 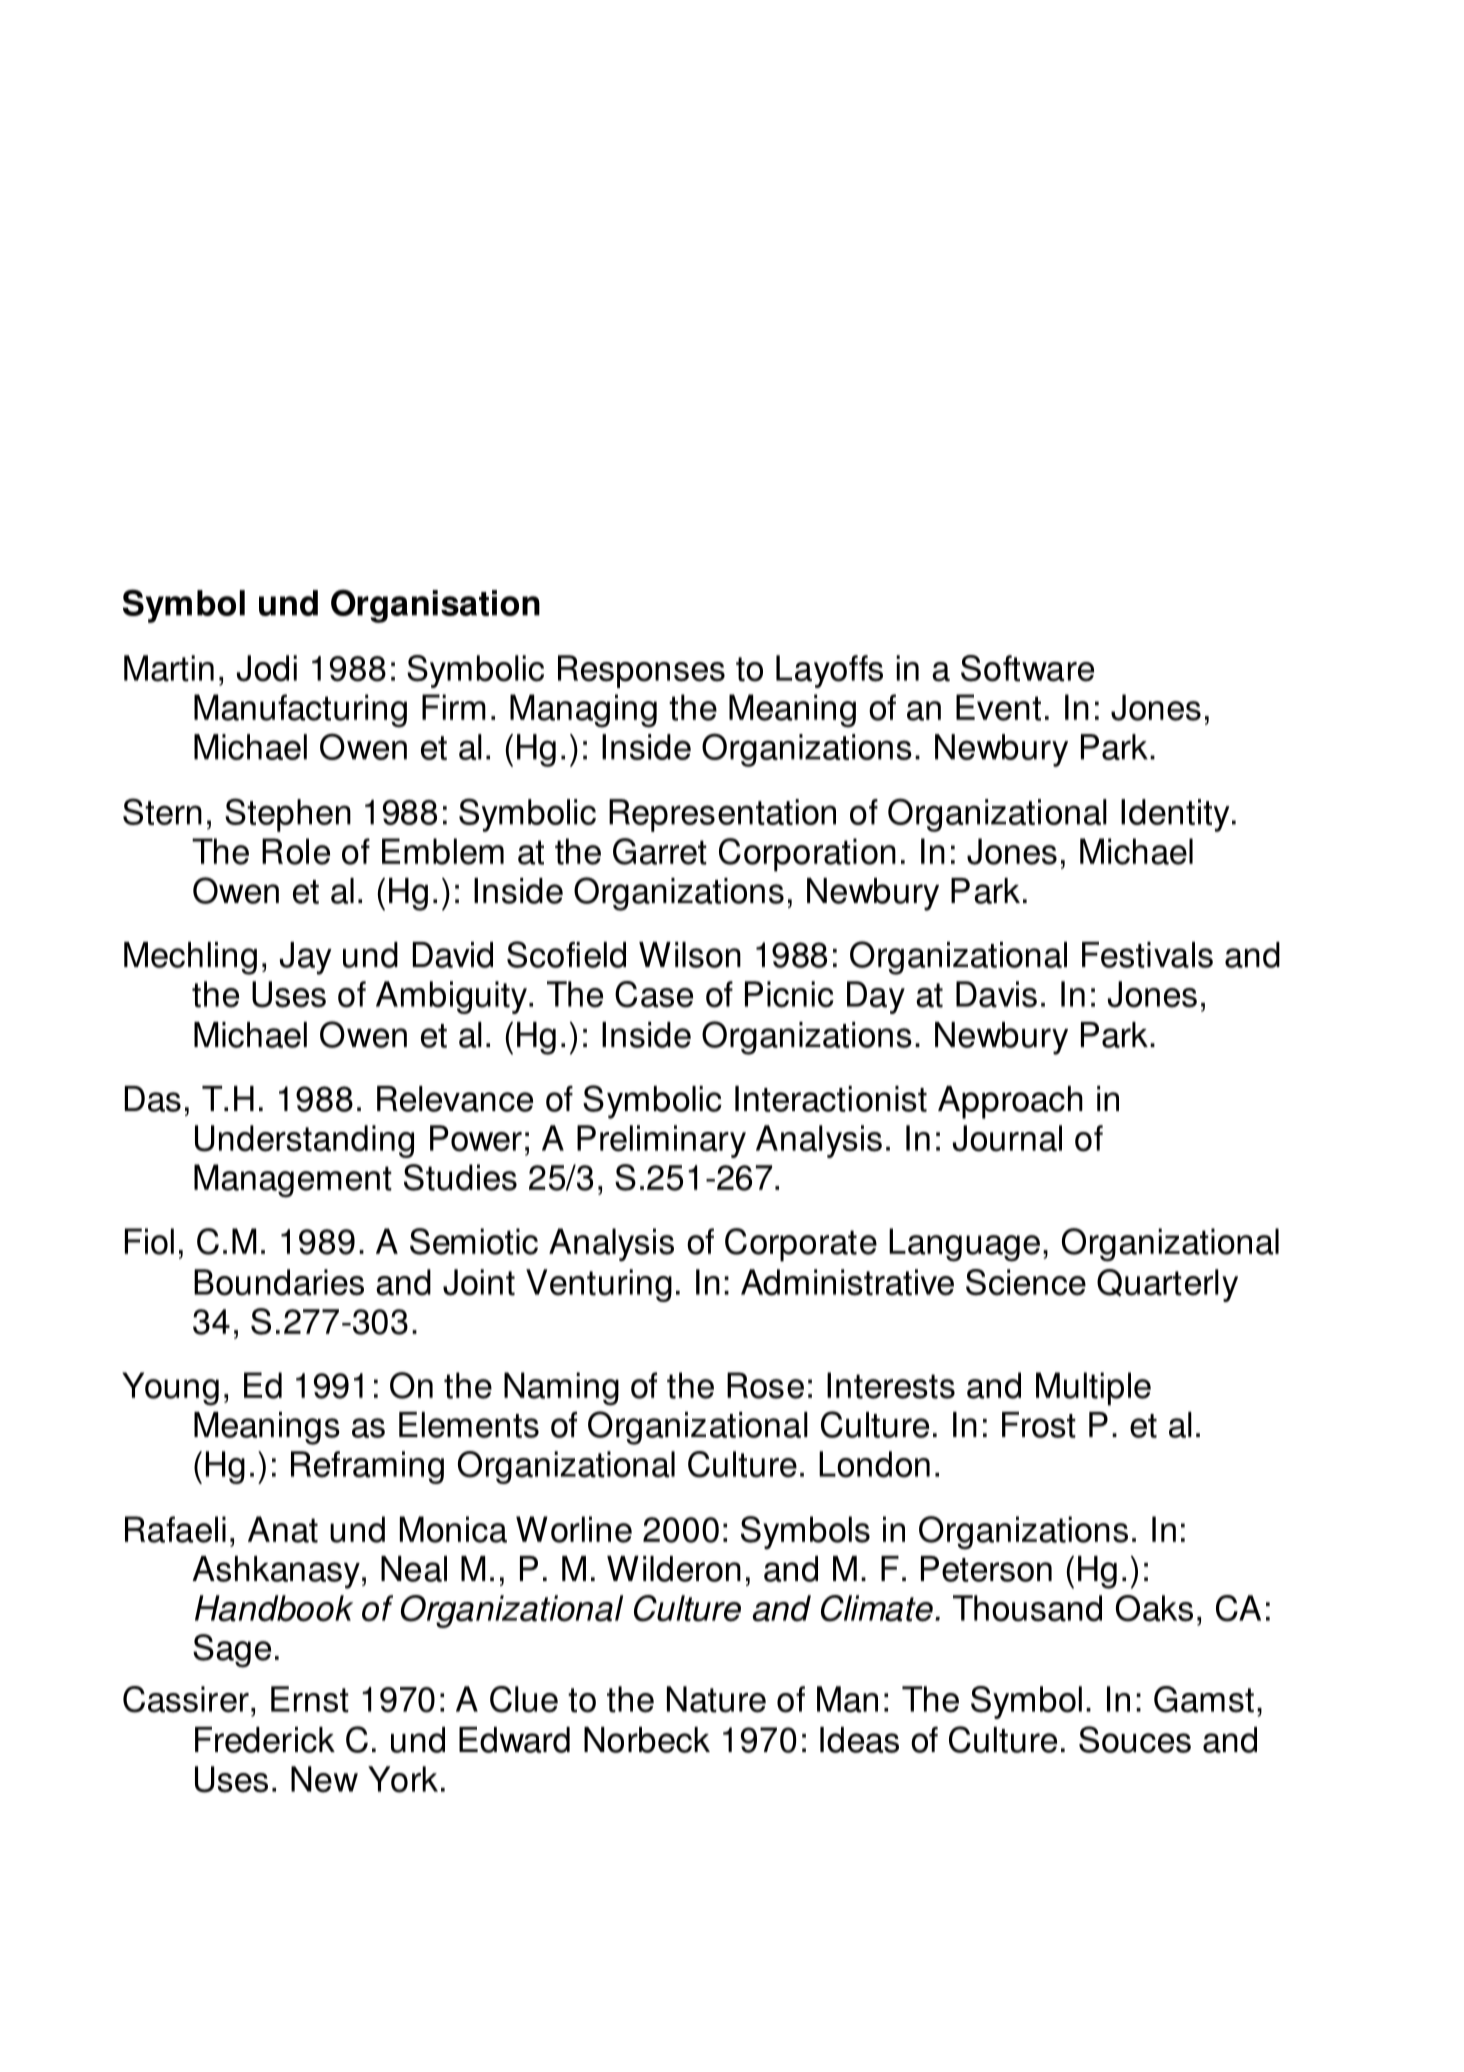 I want to click on Identity, so click(x=1175, y=815).
